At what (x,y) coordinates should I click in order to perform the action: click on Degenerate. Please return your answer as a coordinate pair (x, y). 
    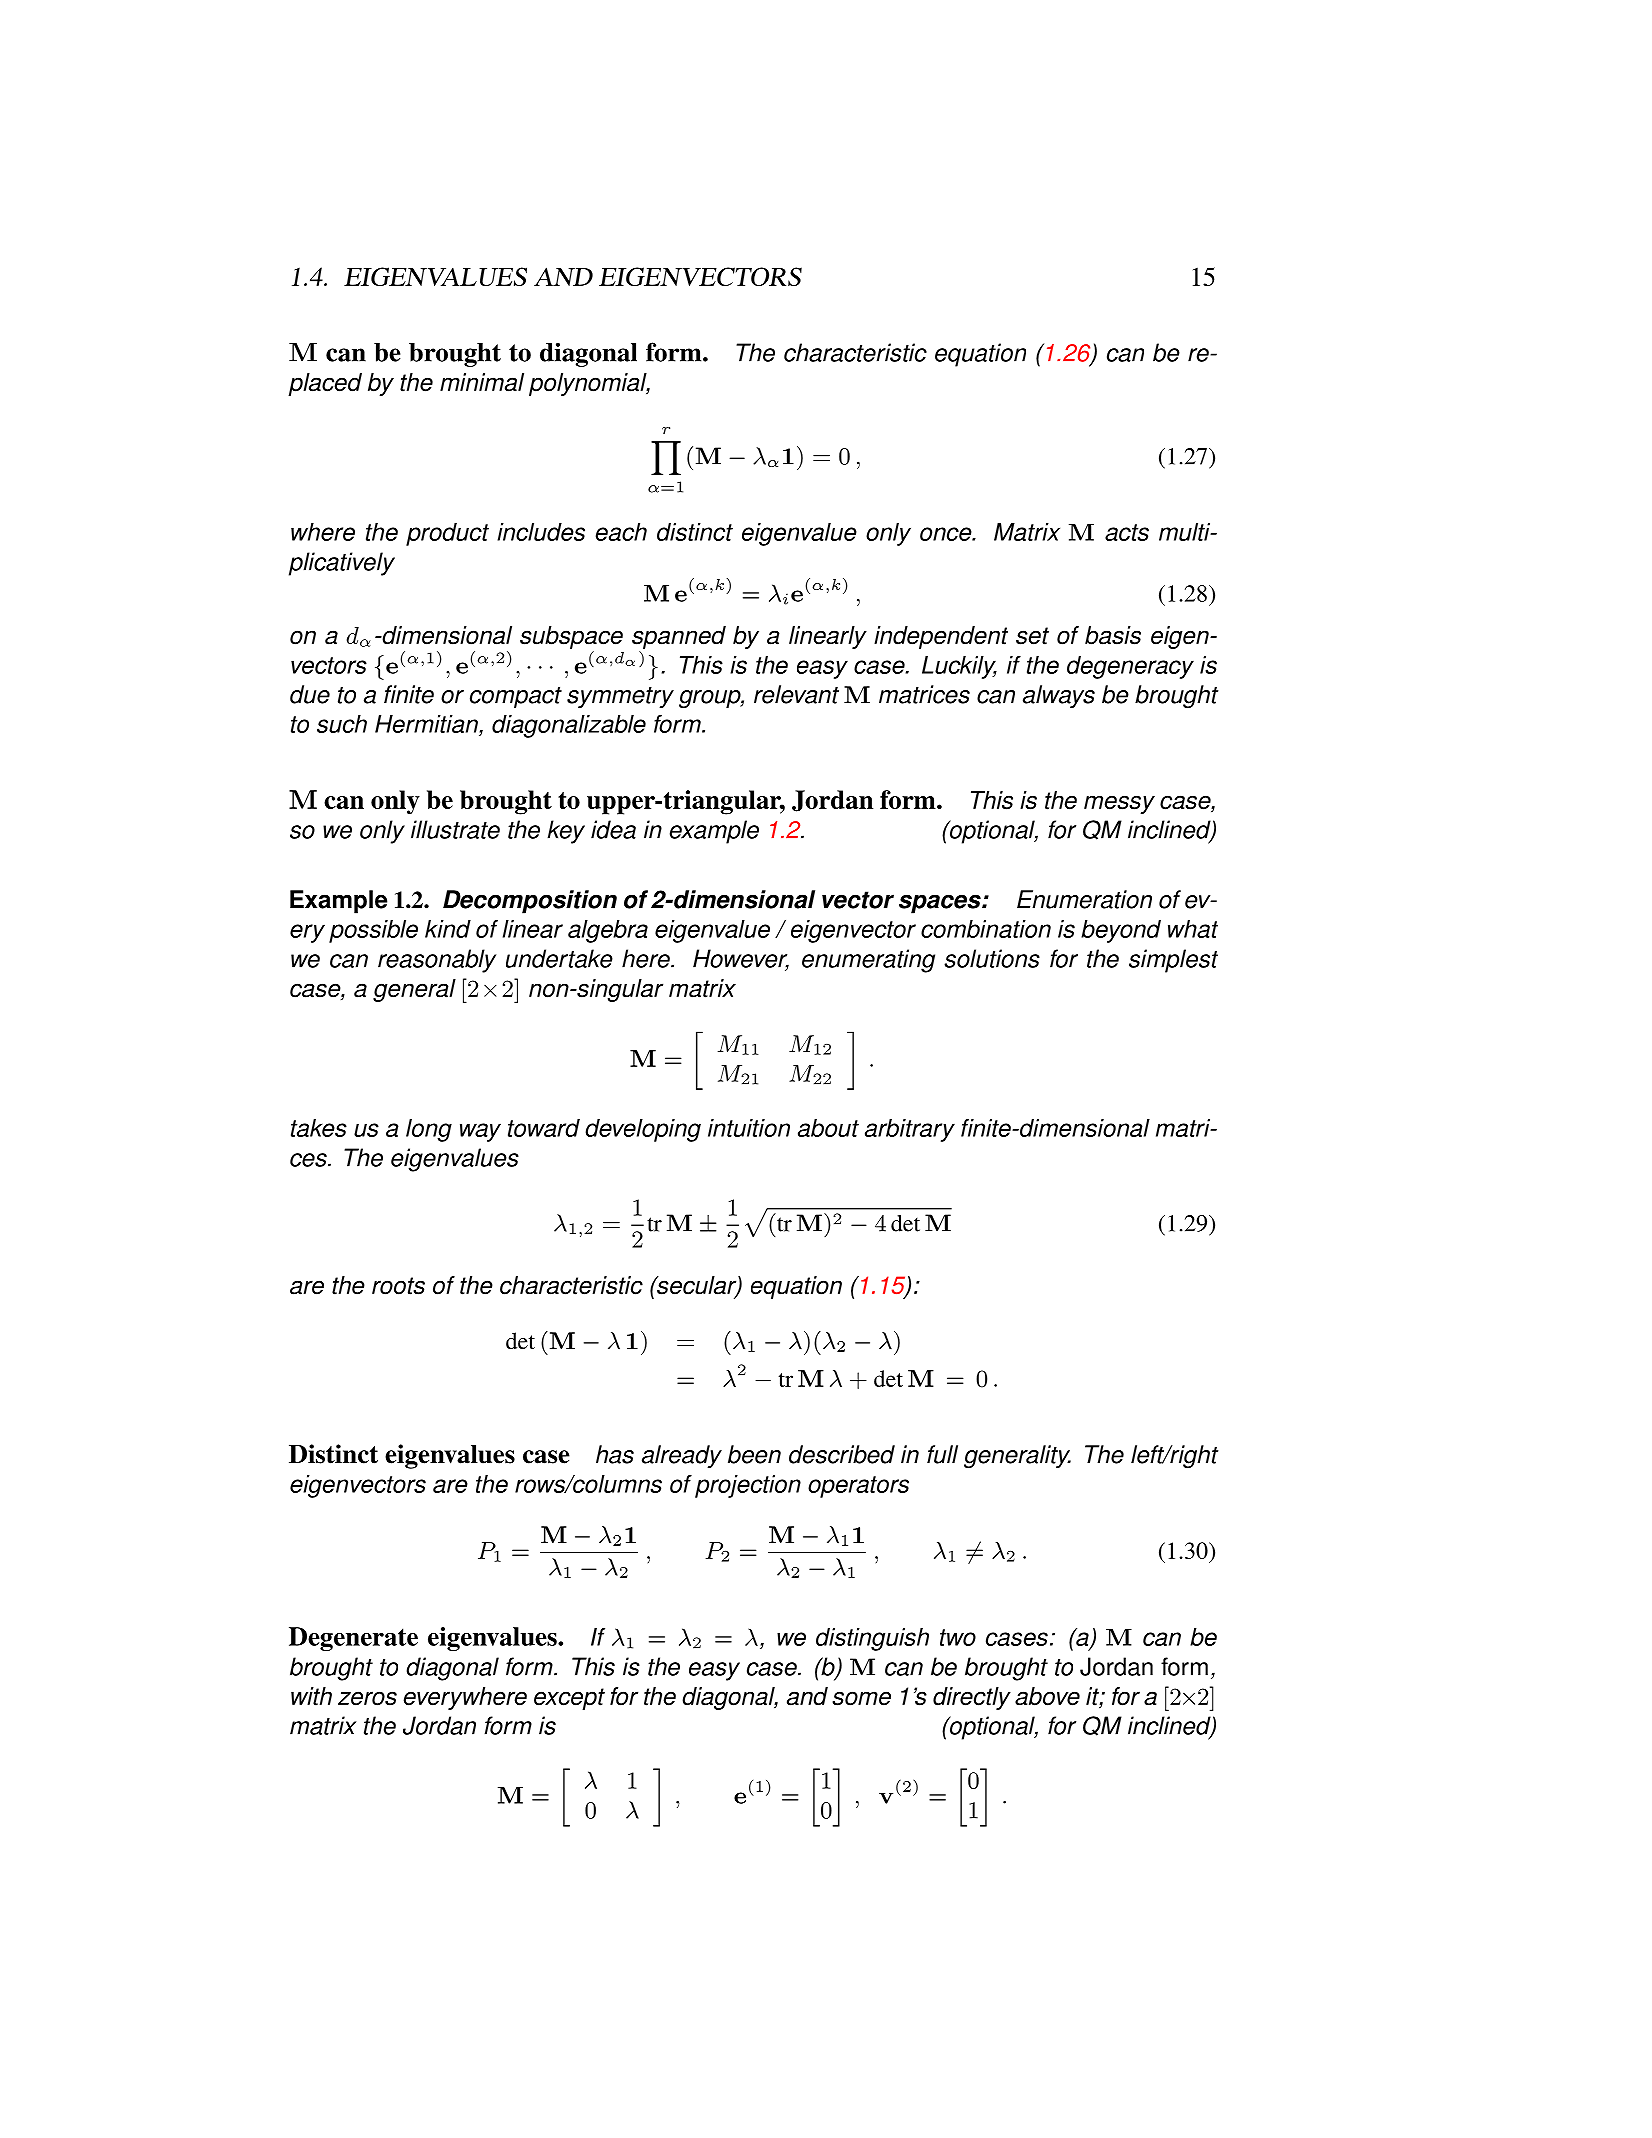
    Looking at the image, I should click on (353, 1639).
